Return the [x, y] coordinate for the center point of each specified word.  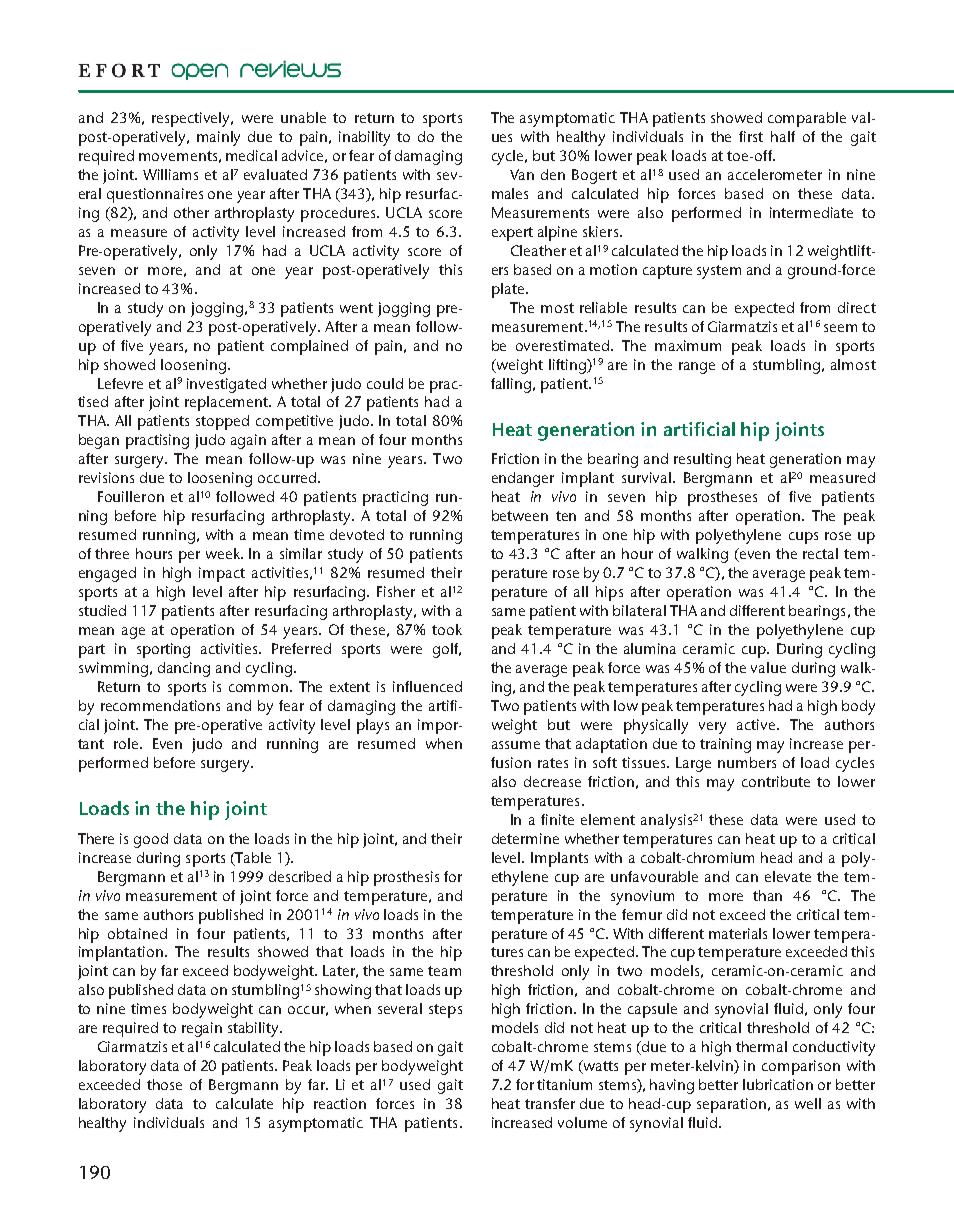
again [248, 441]
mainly [218, 138]
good [151, 840]
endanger [523, 479]
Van [522, 174]
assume [516, 745]
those [164, 1084]
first [751, 136]
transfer [550, 1103]
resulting [702, 460]
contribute [776, 781]
